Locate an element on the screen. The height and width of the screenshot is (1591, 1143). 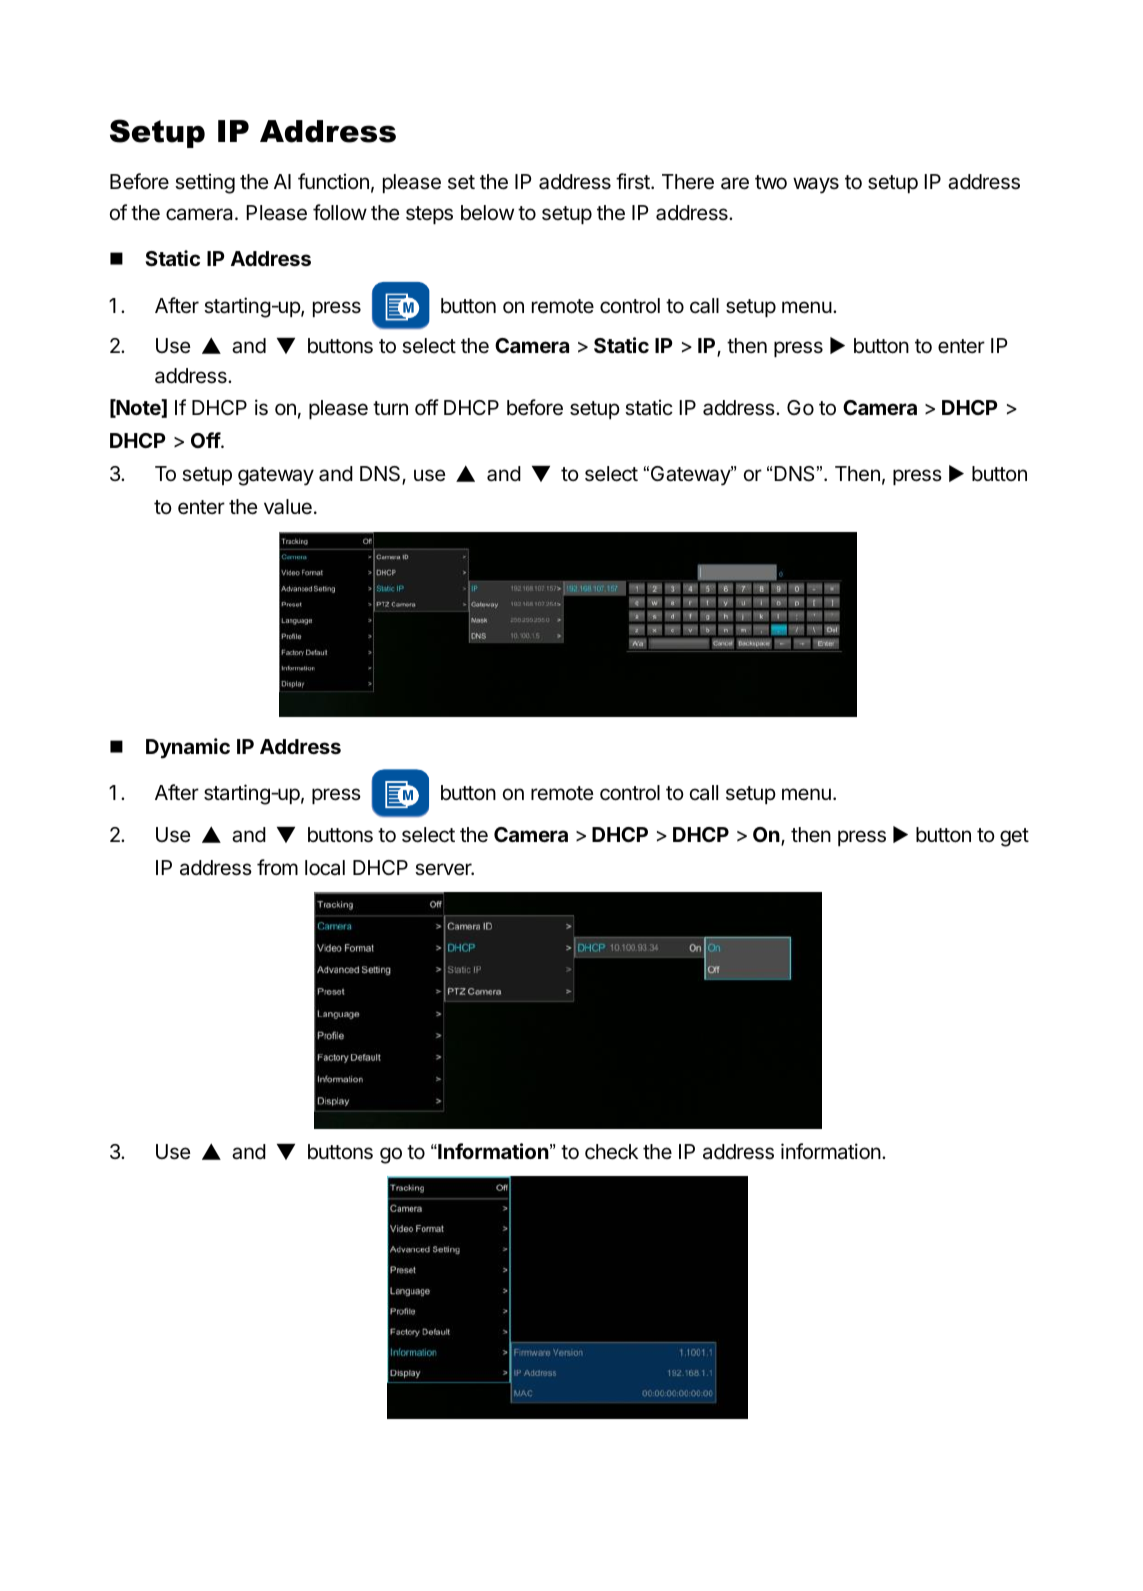
turn is located at coordinates (390, 408).
